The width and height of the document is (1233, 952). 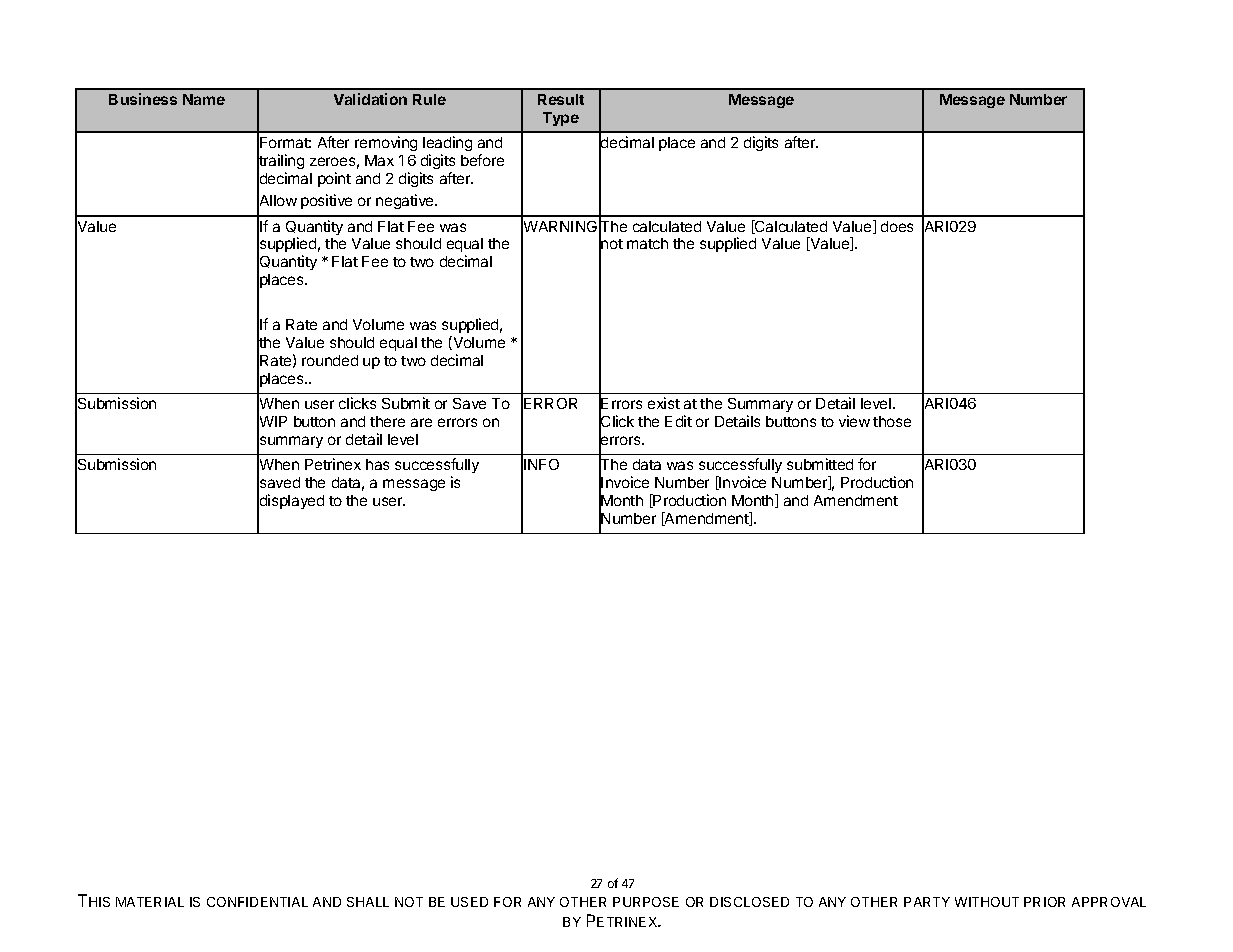 I want to click on WITHOUT, so click(x=987, y=902).
